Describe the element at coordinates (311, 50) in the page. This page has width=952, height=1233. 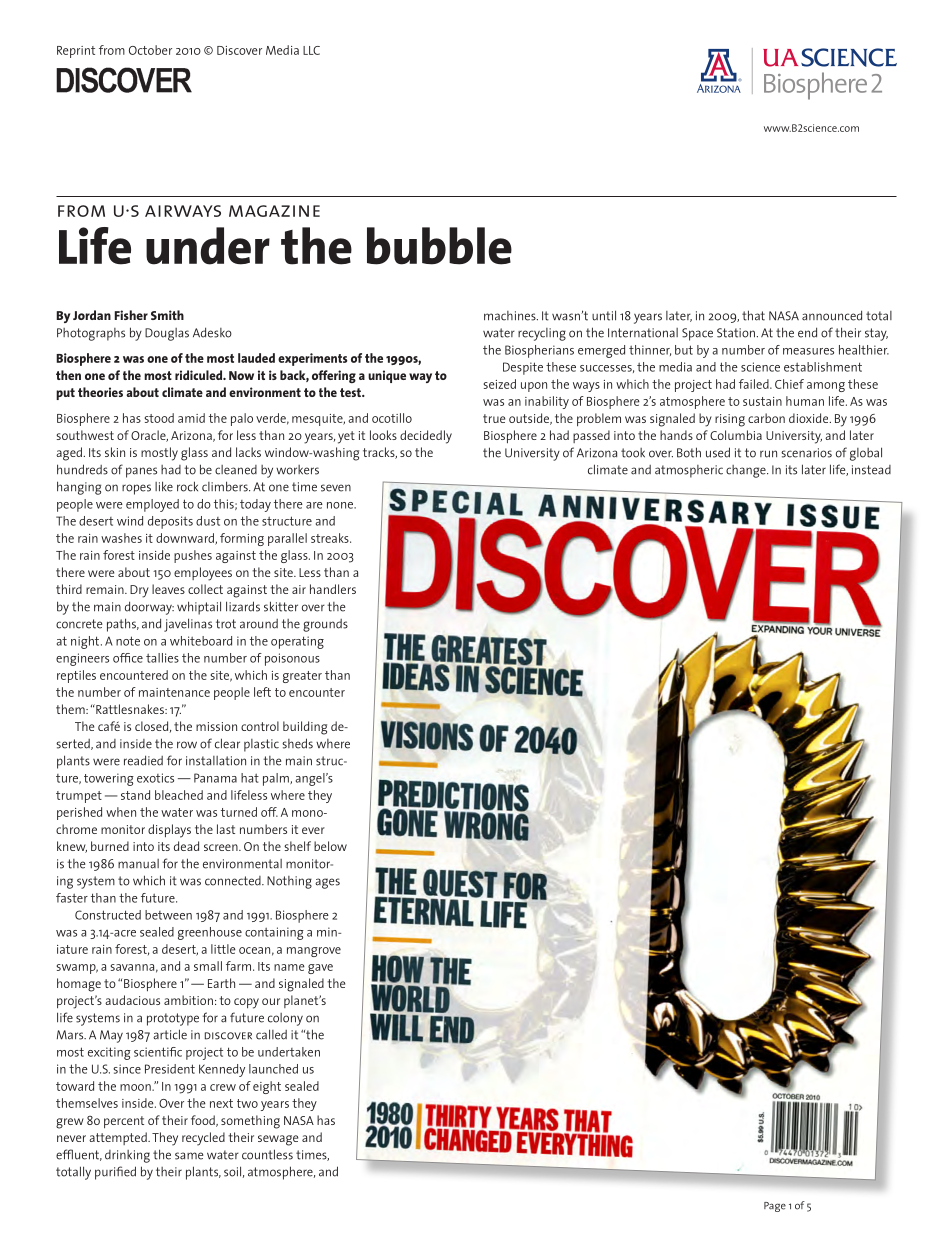
I see `LLC` at that location.
